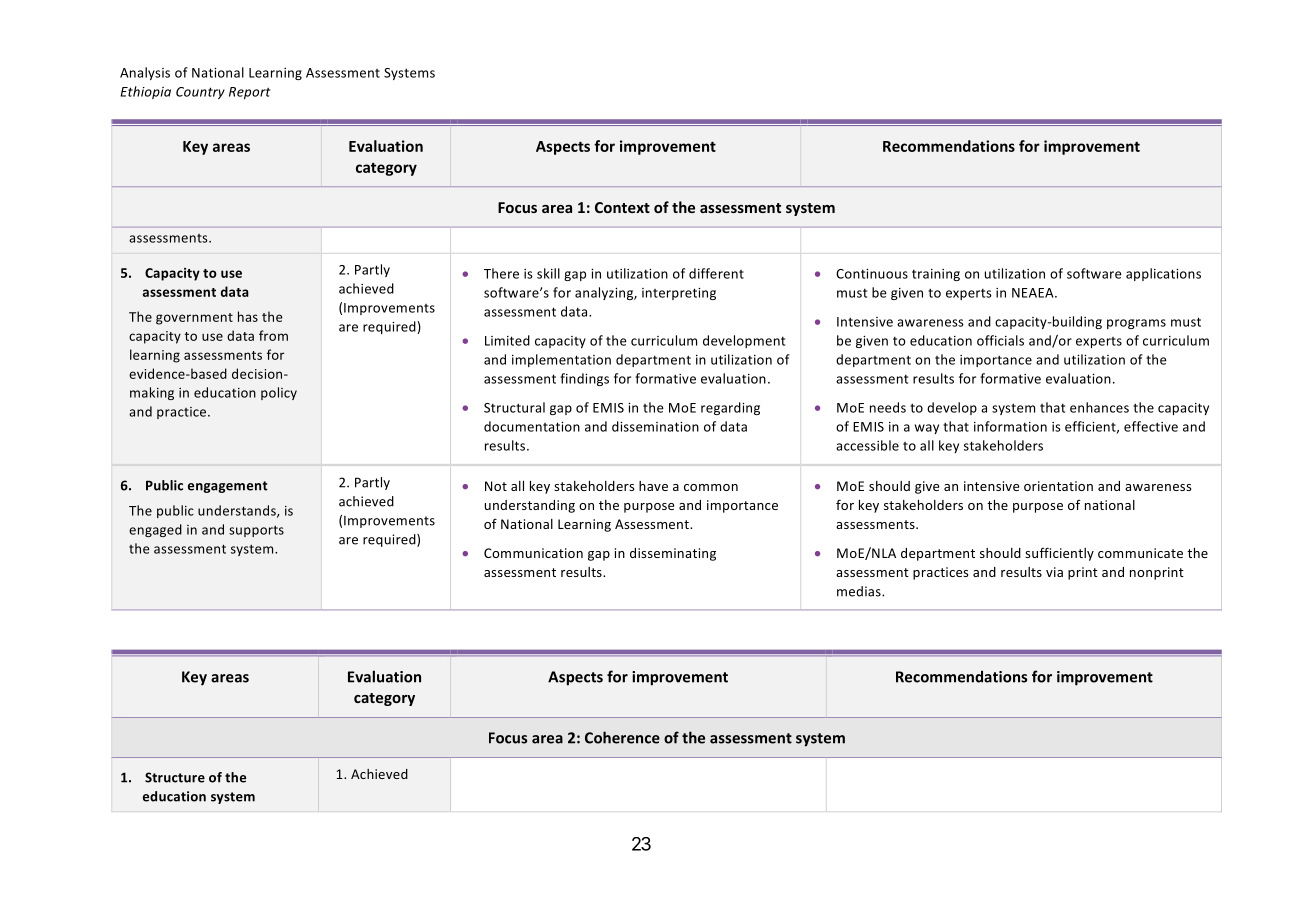 This image has width=1308, height=924. I want to click on different, so click(716, 273).
